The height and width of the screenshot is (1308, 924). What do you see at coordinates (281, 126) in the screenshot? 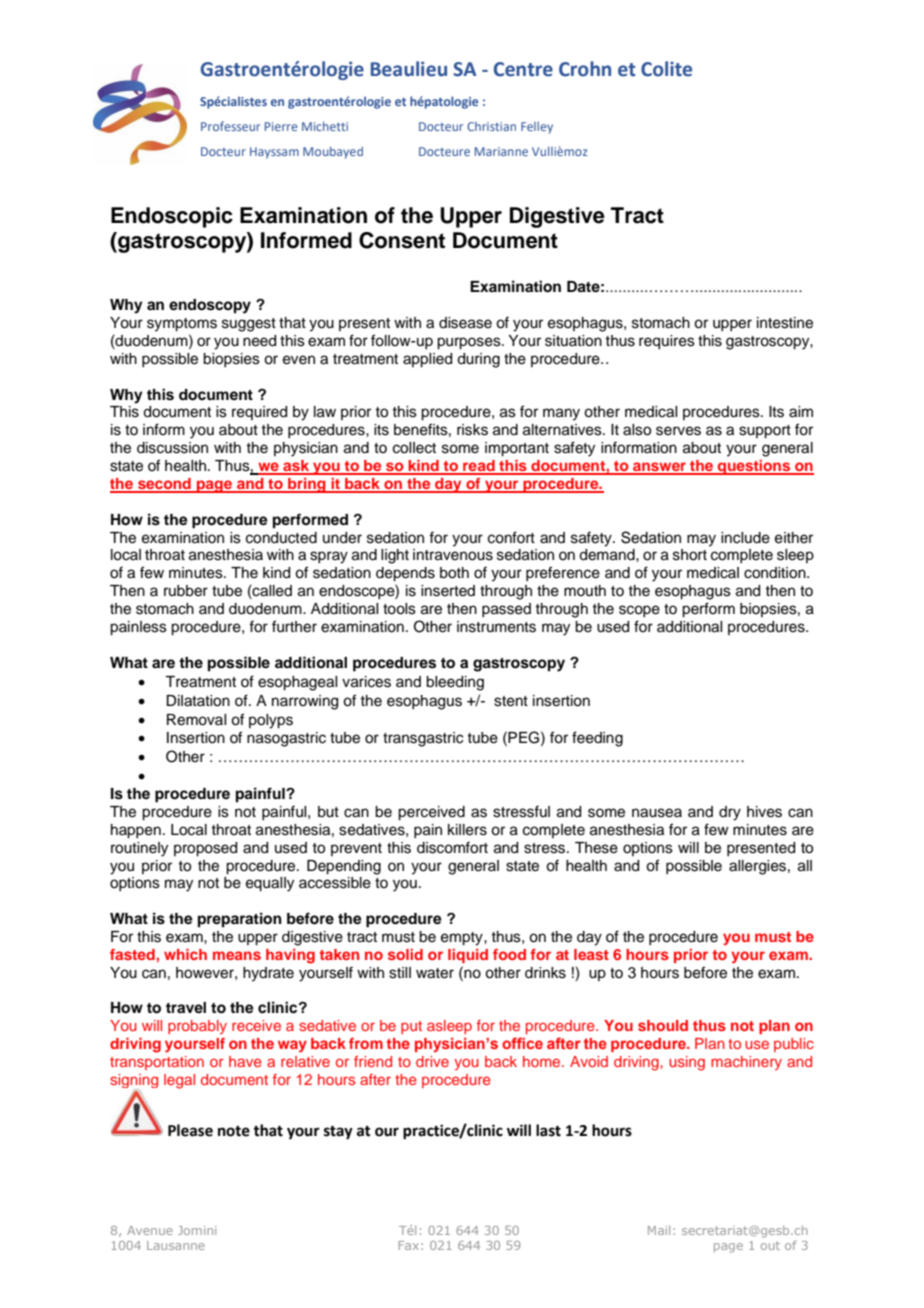
I see `Pierre` at bounding box center [281, 126].
